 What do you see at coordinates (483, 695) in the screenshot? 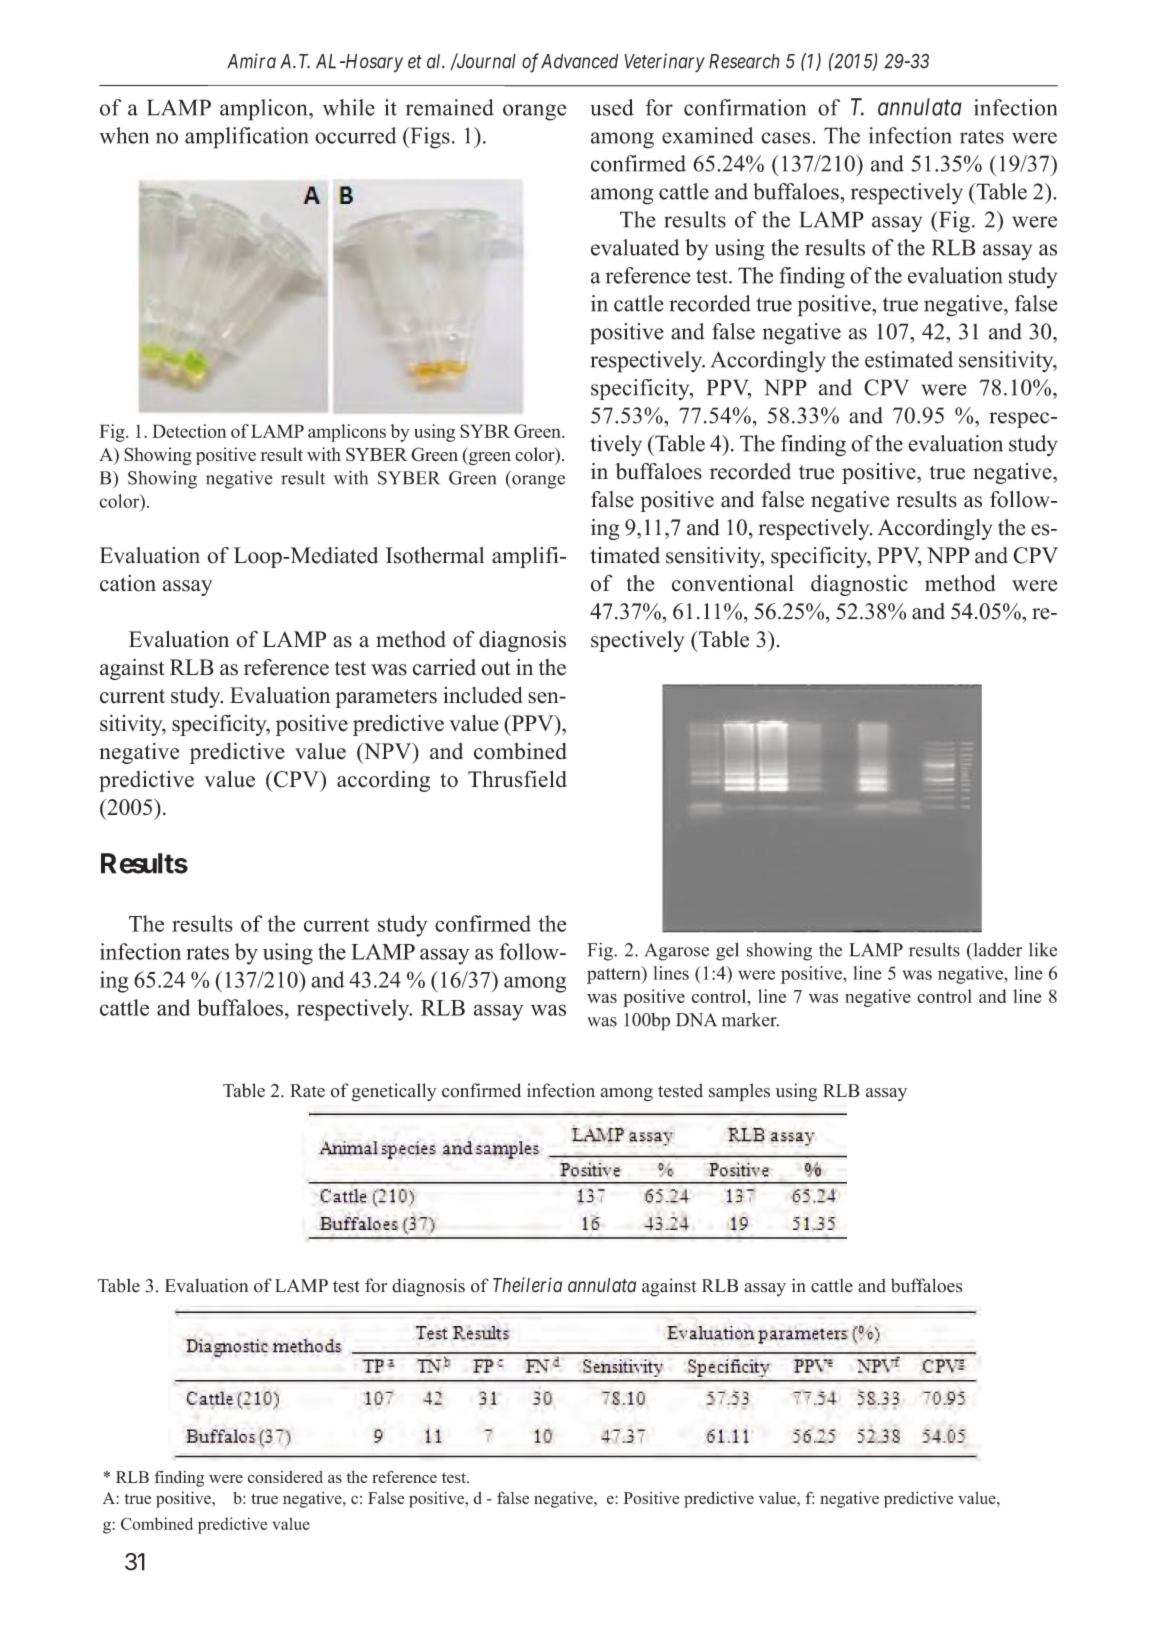
I see `included` at bounding box center [483, 695].
